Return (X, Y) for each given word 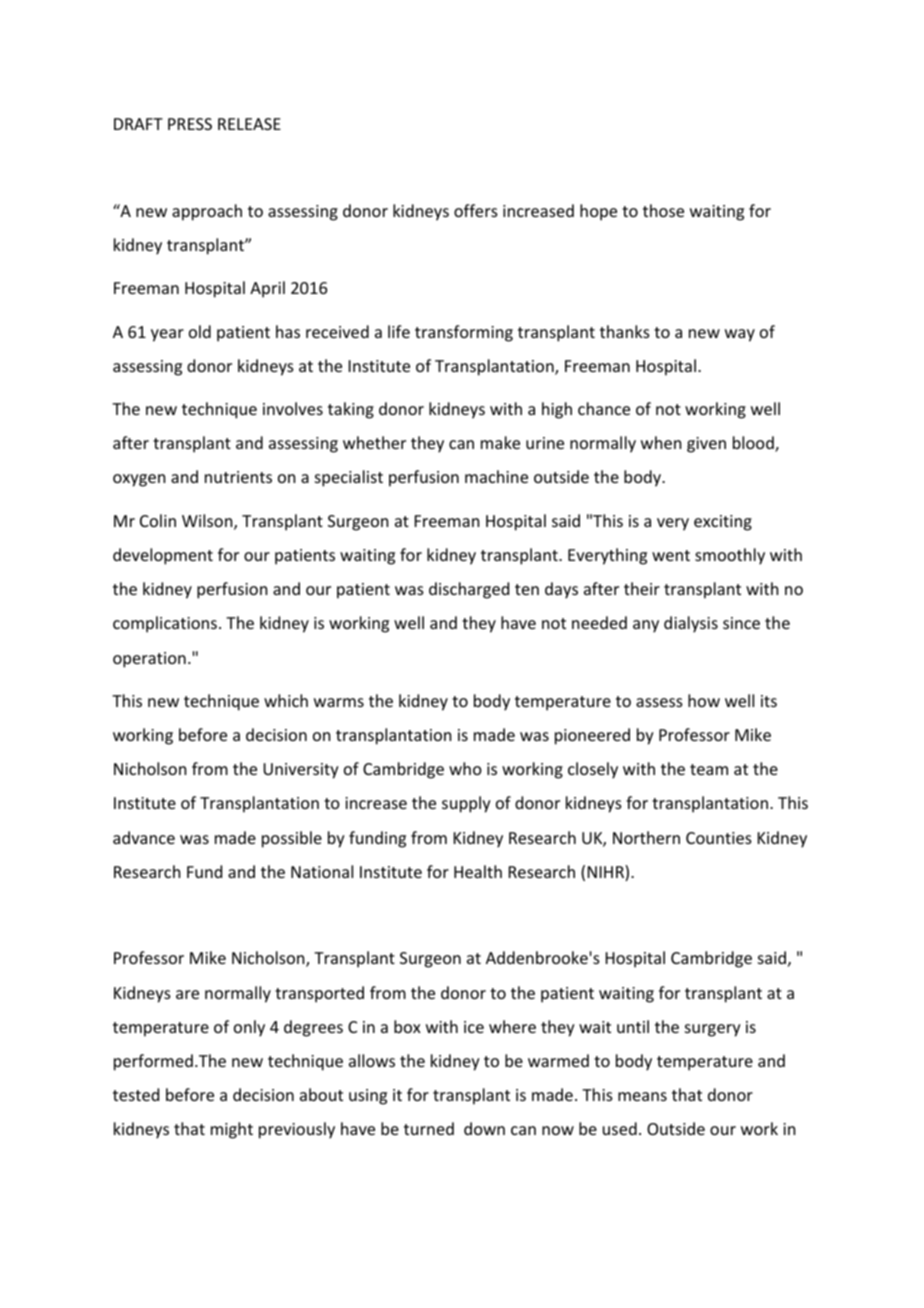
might (232, 1130)
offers (476, 210)
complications (165, 624)
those (663, 210)
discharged (469, 590)
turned (429, 1128)
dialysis (691, 624)
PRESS (190, 124)
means (642, 1096)
